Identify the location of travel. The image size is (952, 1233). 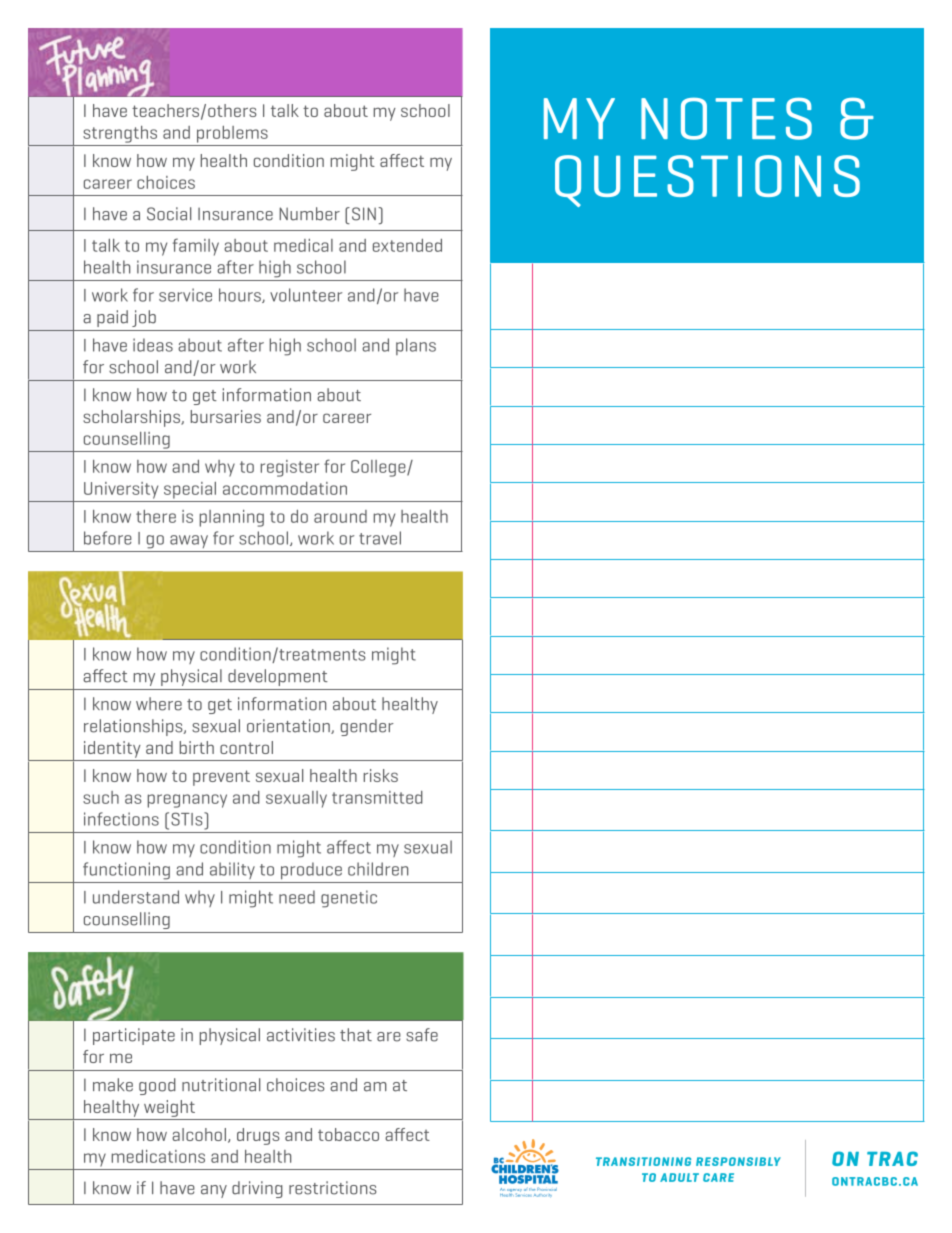
(380, 538).
